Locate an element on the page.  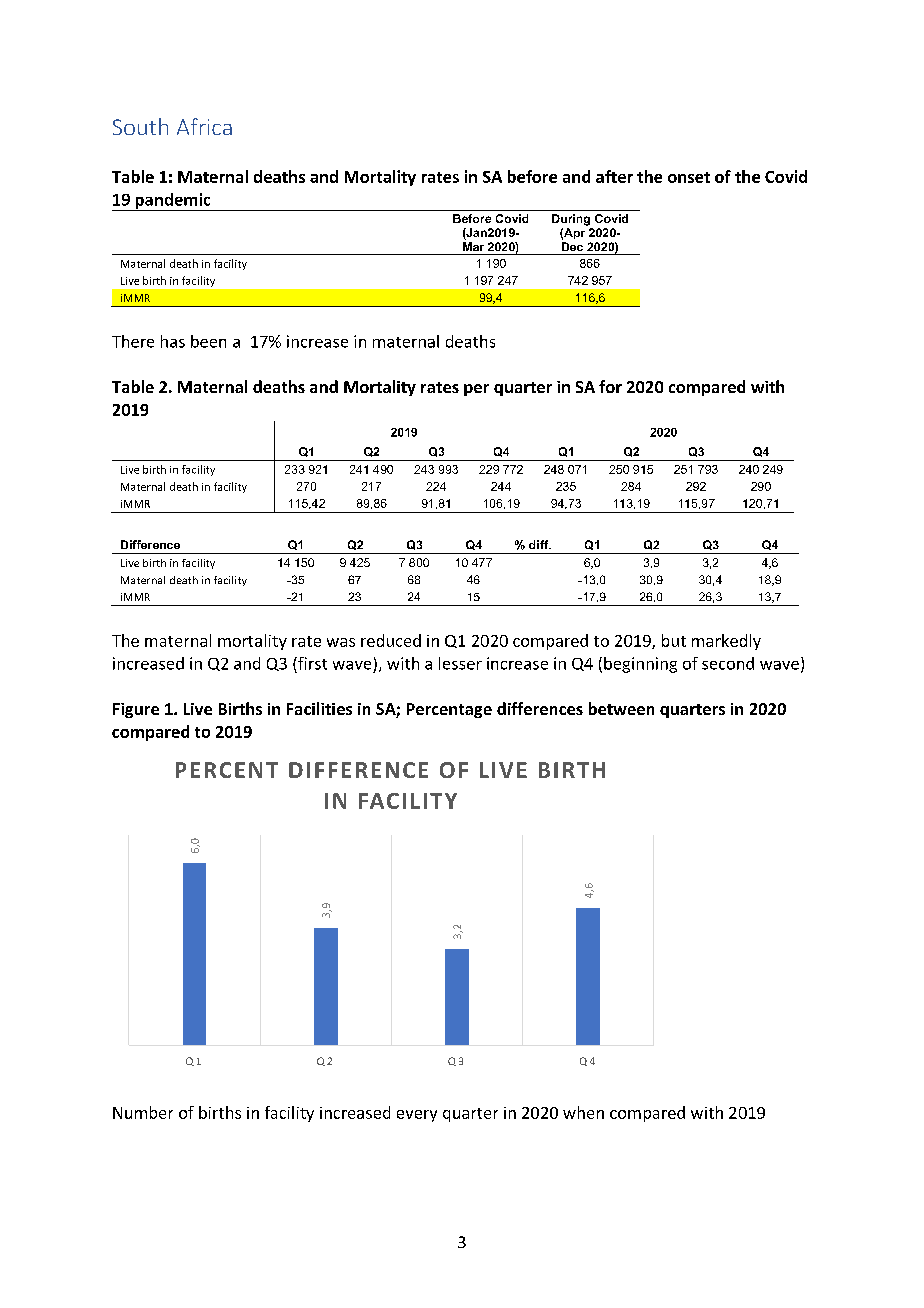
Africa is located at coordinates (204, 126).
